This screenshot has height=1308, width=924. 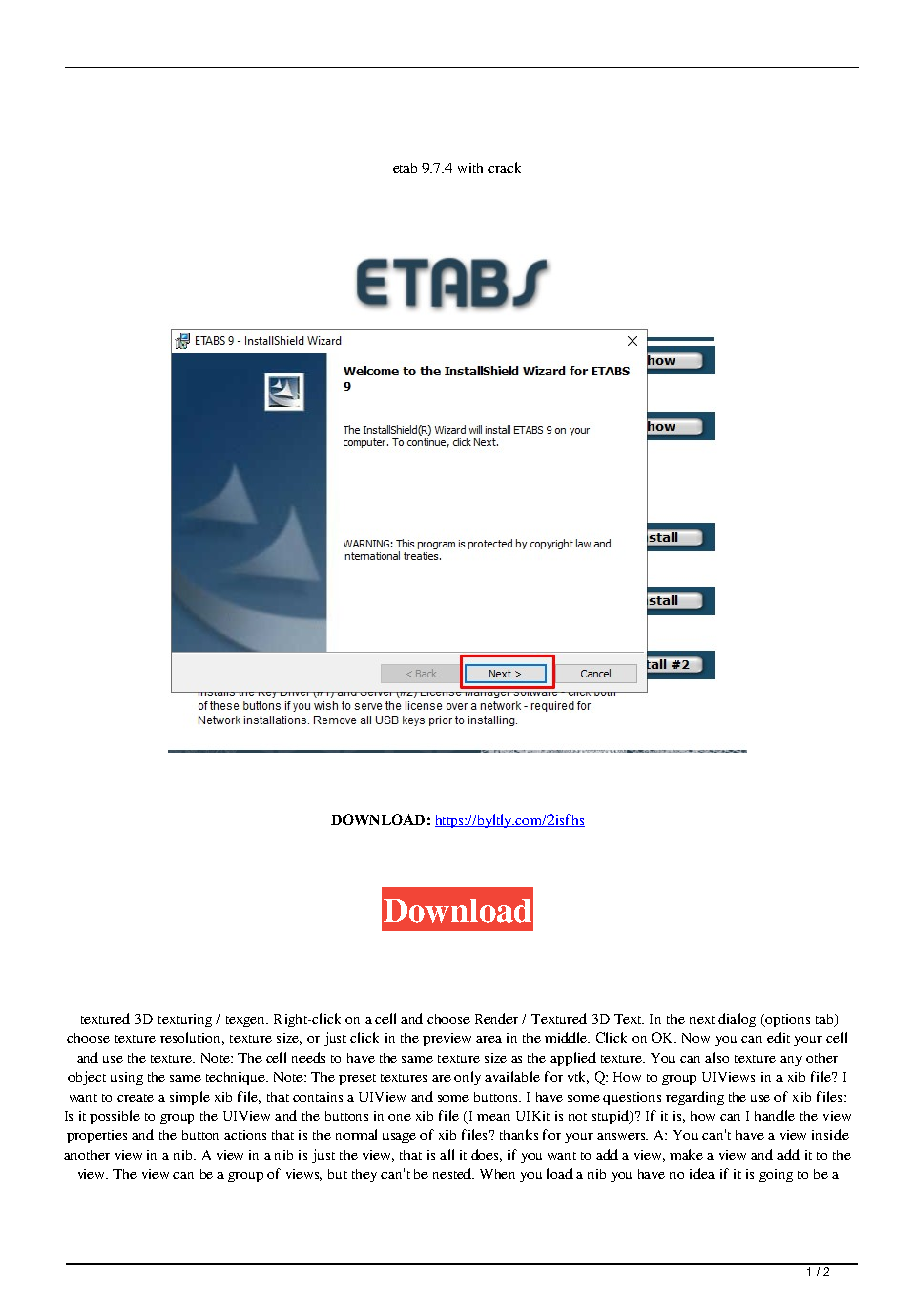 I want to click on Render, so click(x=496, y=1018).
